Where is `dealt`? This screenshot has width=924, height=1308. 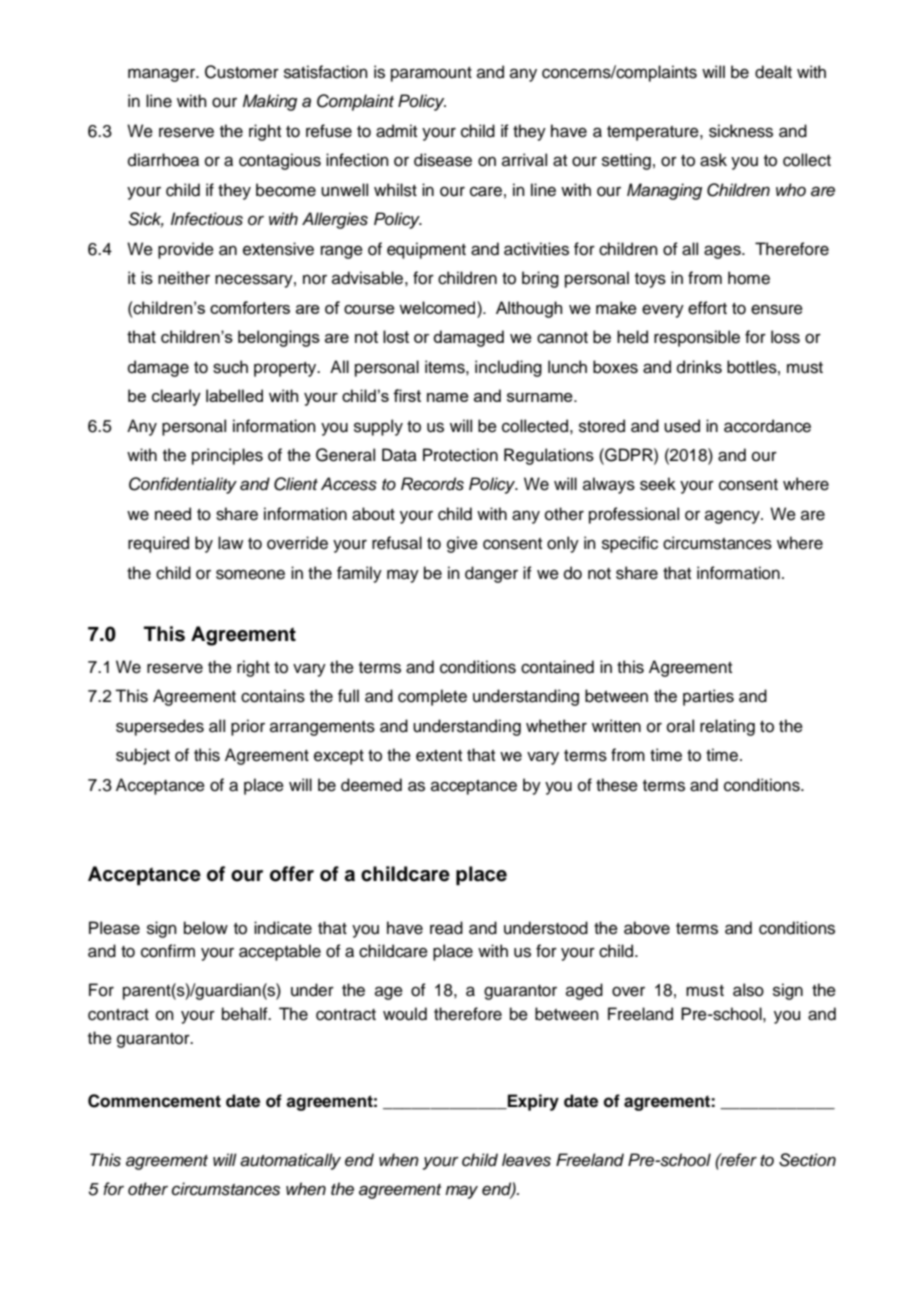 dealt is located at coordinates (773, 72).
